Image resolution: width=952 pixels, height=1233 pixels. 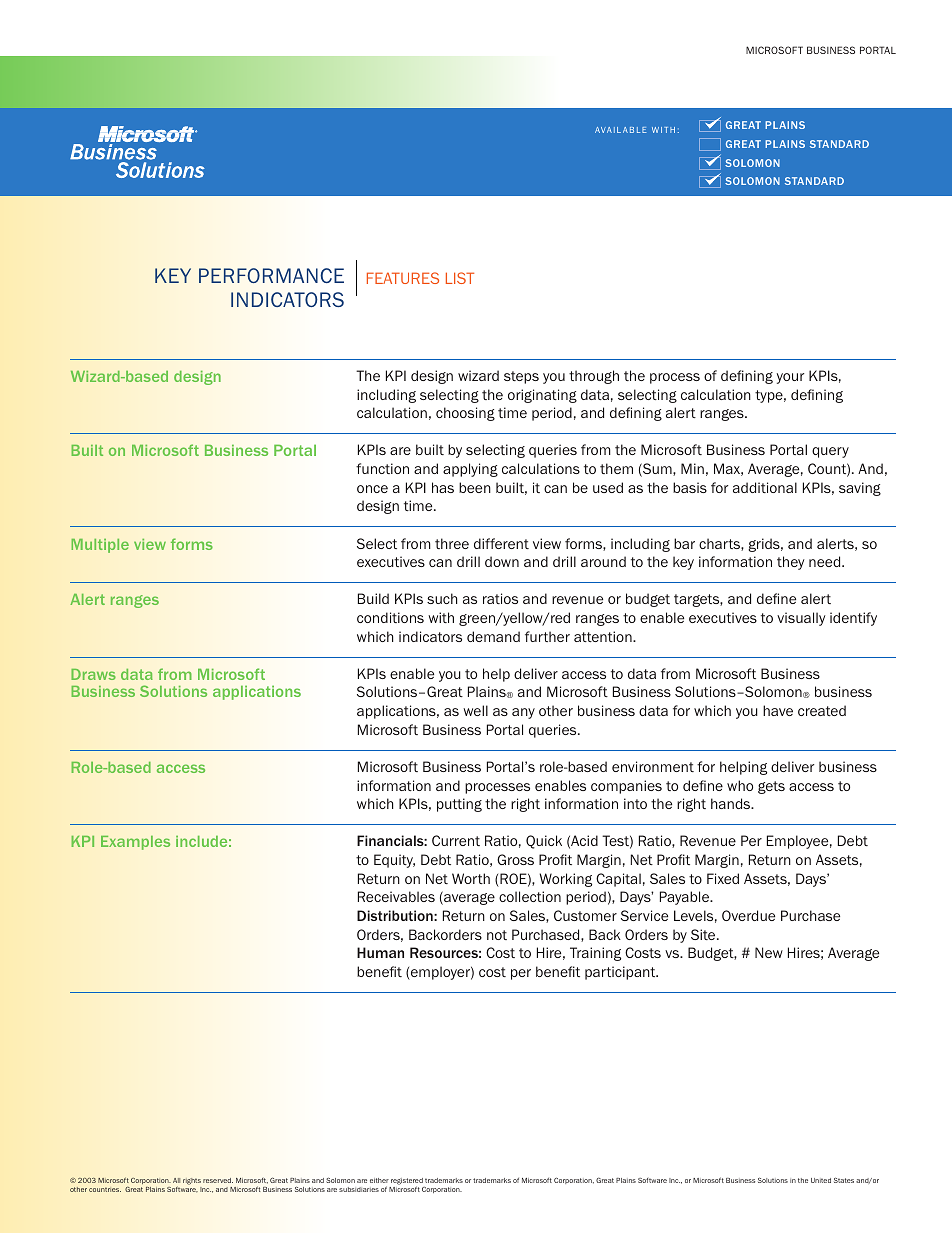 I want to click on reserved, so click(x=218, y=1180).
